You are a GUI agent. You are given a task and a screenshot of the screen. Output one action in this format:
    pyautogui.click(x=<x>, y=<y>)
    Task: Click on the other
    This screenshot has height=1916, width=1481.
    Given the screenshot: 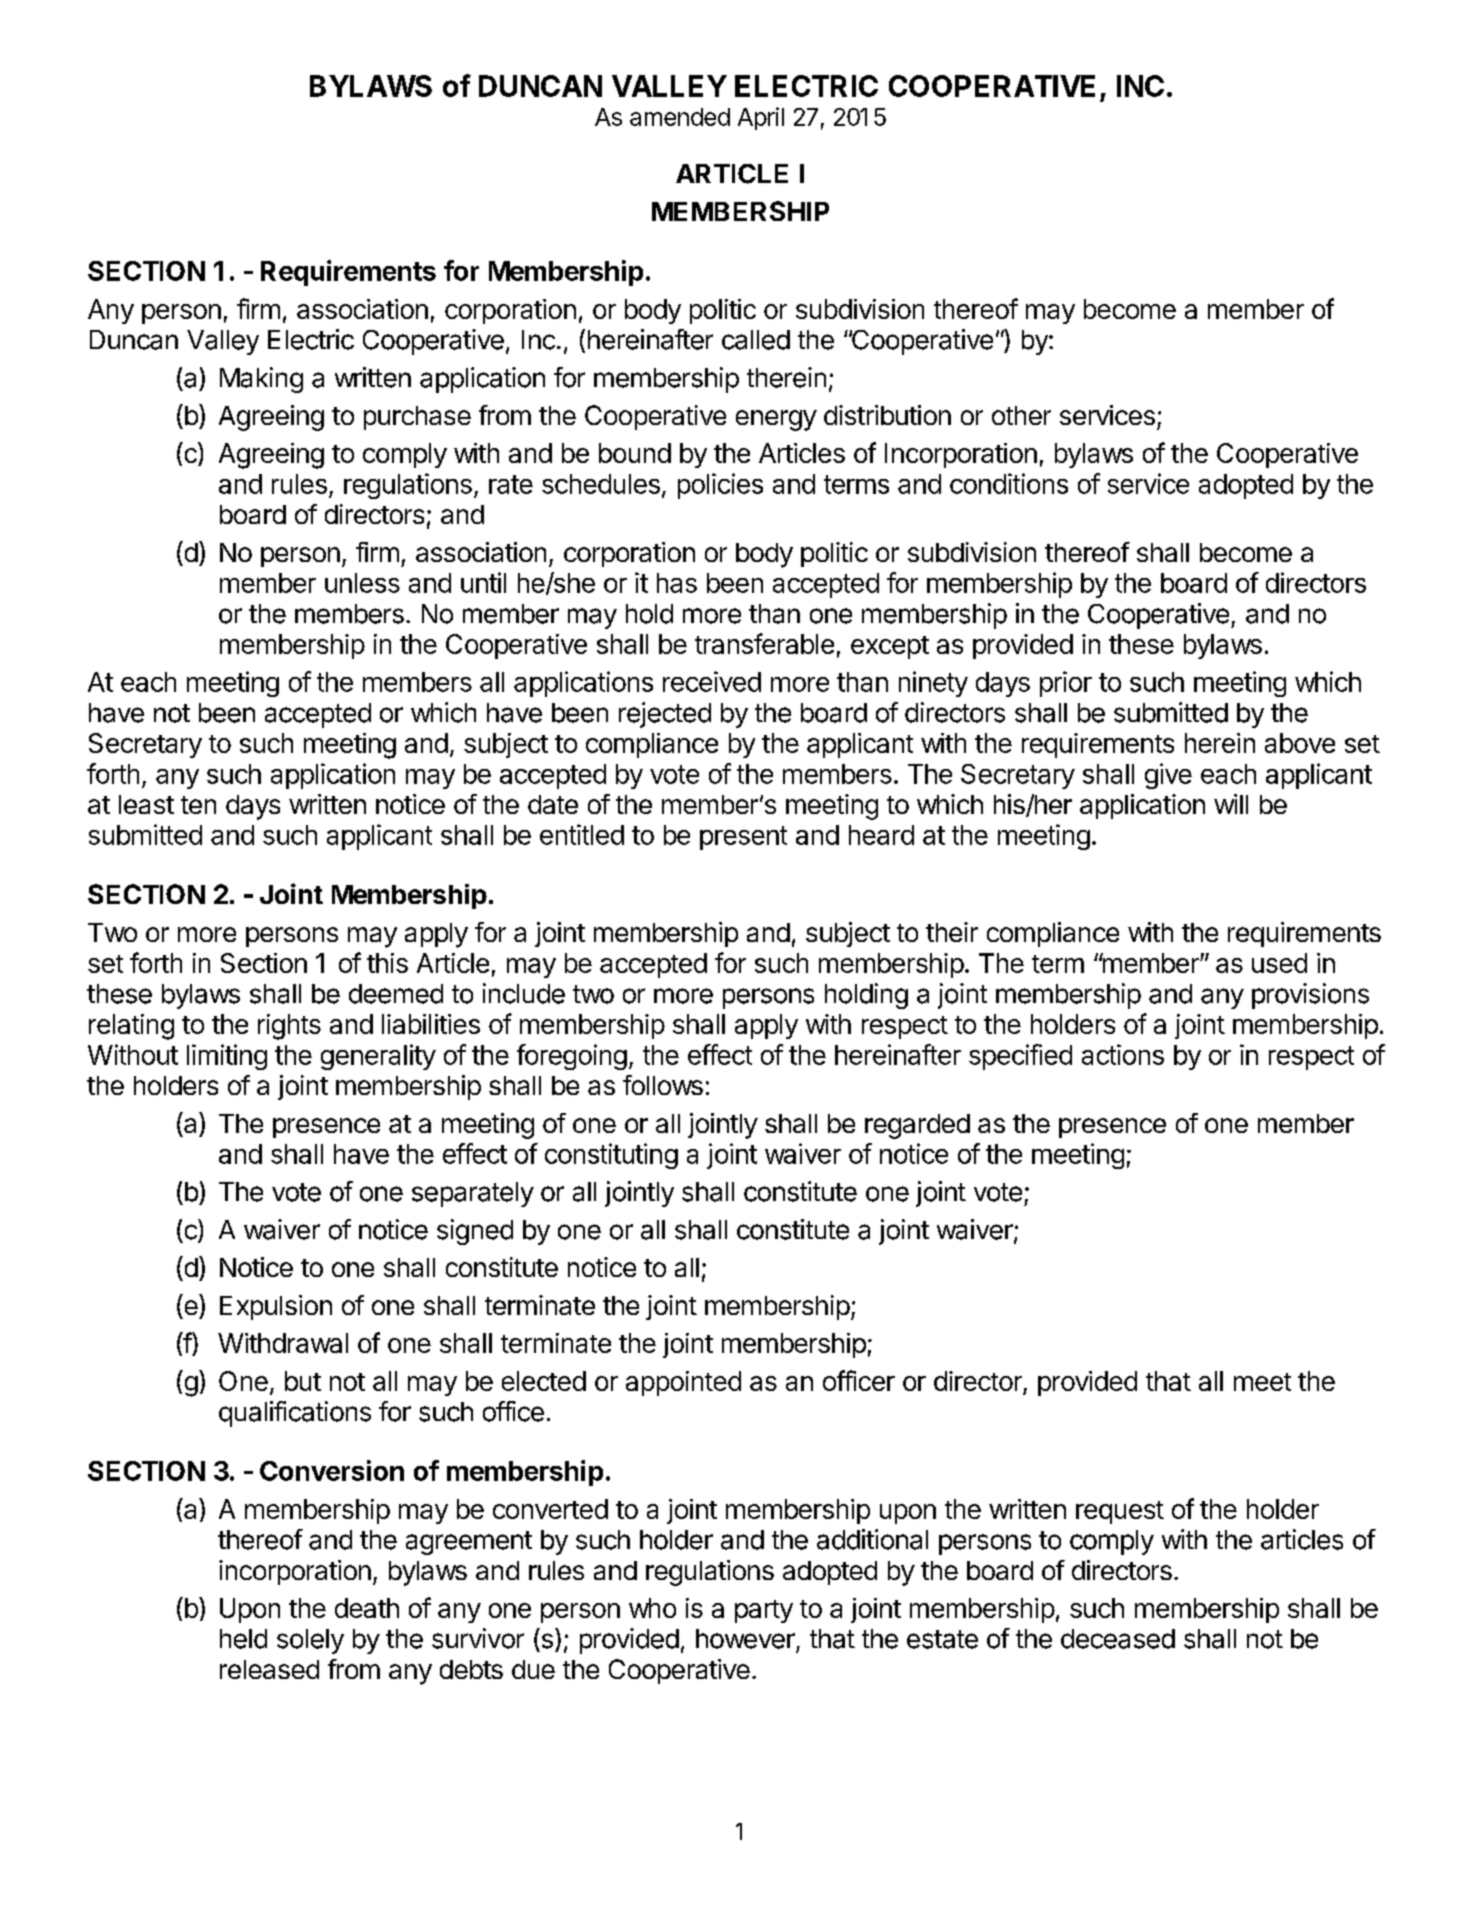 What is the action you would take?
    pyautogui.click(x=1021, y=415)
